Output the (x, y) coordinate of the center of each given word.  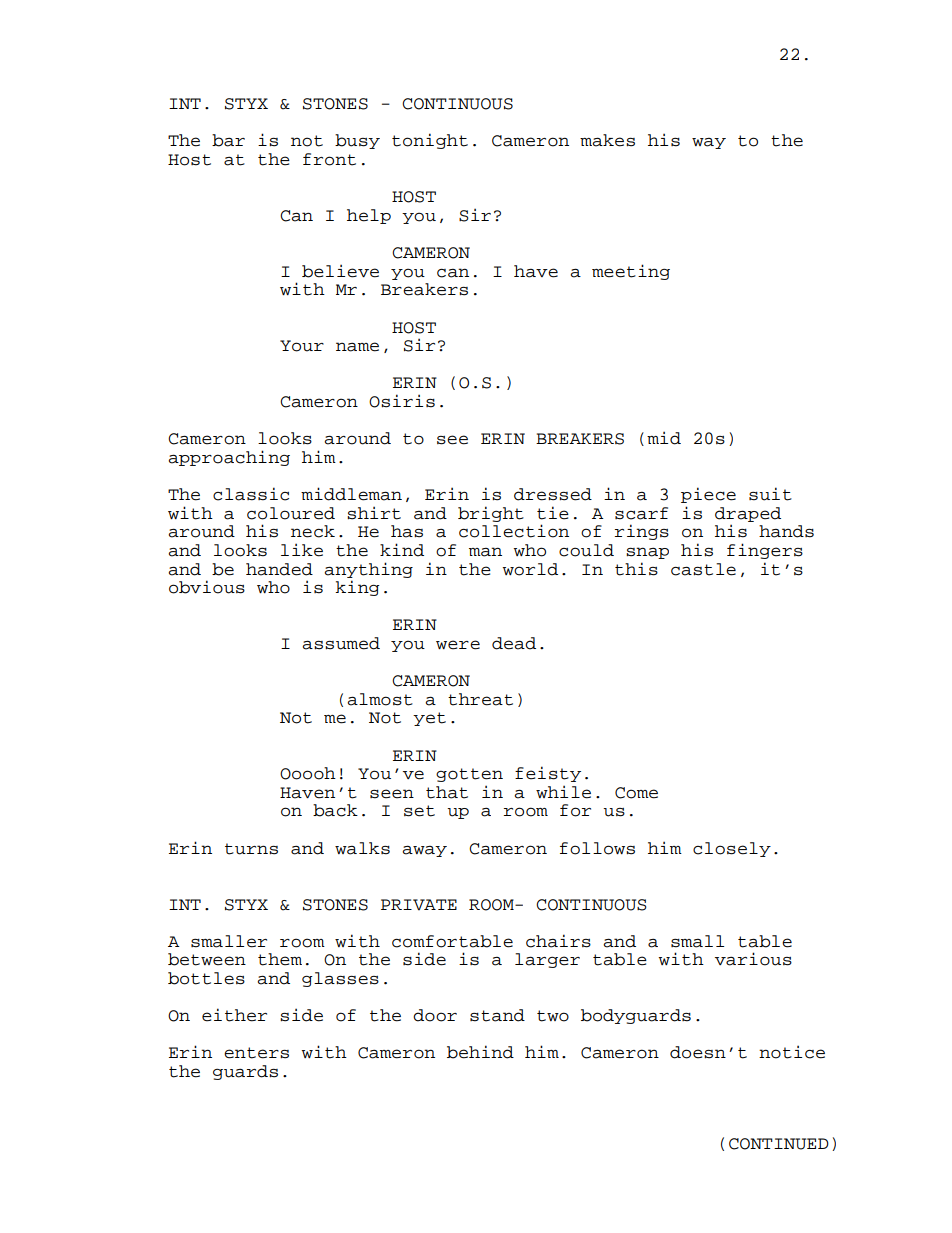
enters (256, 1053)
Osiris (402, 401)
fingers (765, 551)
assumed (341, 643)
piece (708, 495)
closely (732, 849)
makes (607, 140)
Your (302, 346)
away (424, 851)
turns (251, 849)
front (329, 159)
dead (514, 643)
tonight (430, 141)
